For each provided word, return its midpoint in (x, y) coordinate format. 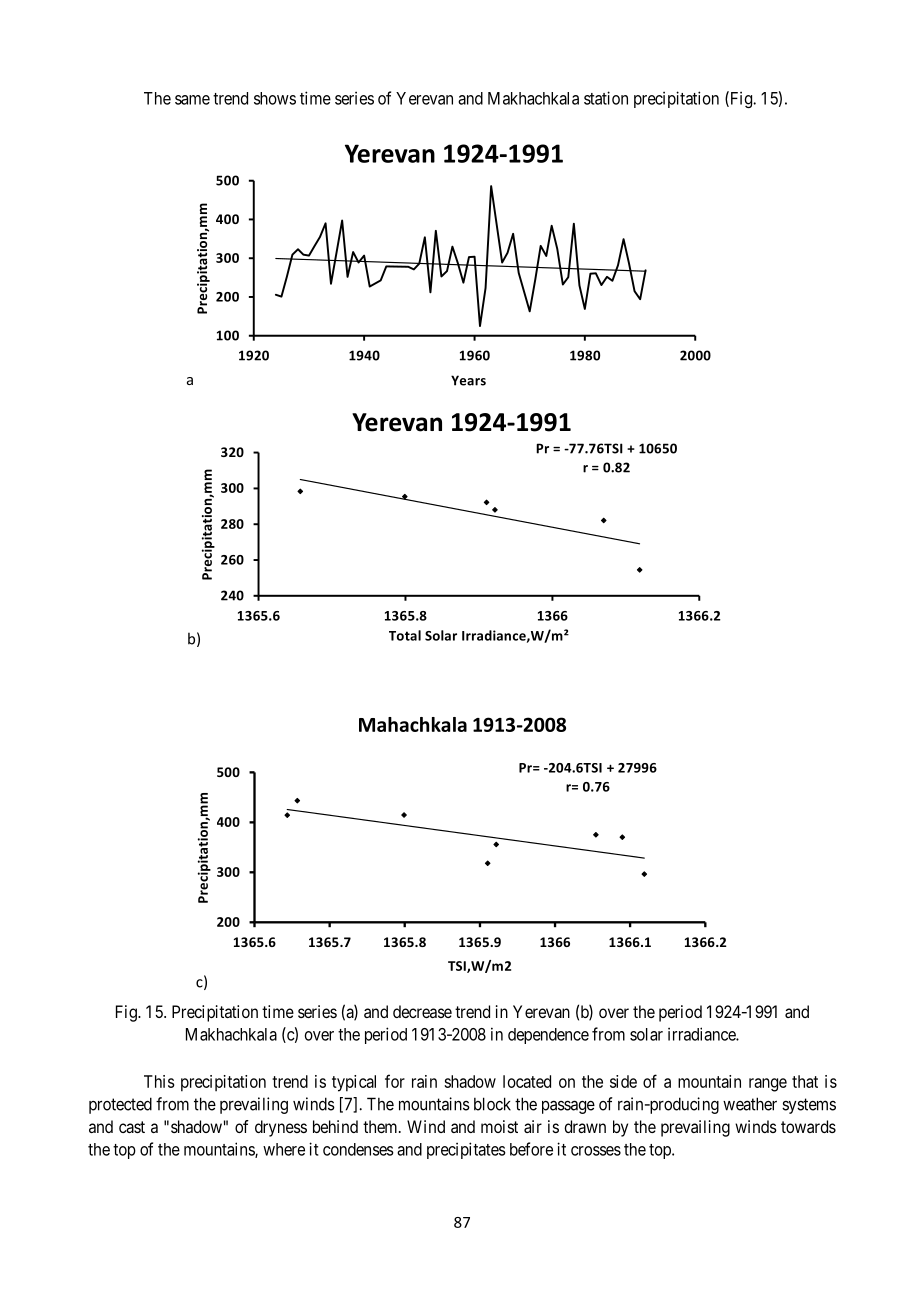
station (606, 98)
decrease (422, 1011)
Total (405, 635)
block (492, 1104)
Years (468, 380)
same (192, 100)
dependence (548, 1036)
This (159, 1081)
